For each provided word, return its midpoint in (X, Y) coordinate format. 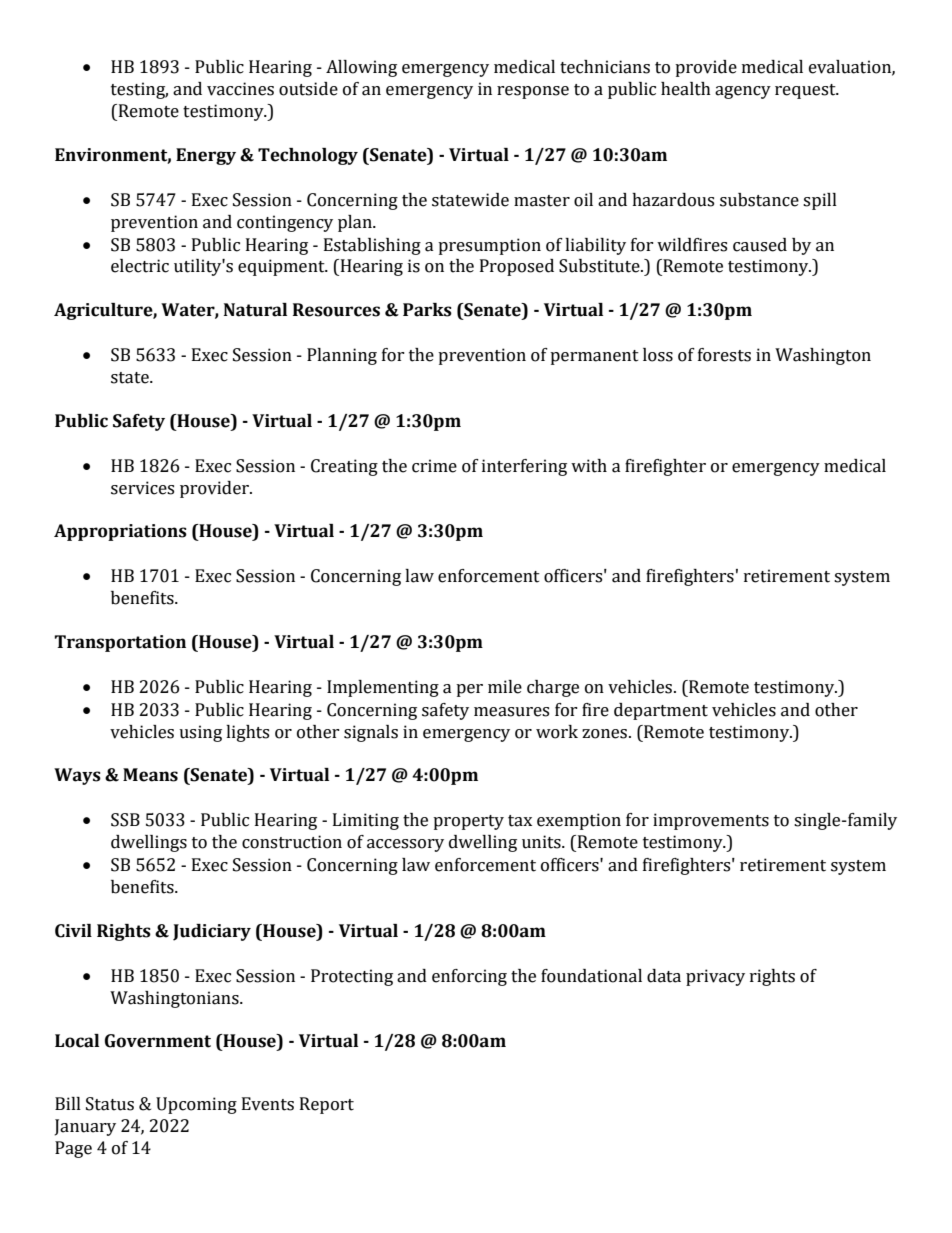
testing (139, 90)
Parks (427, 310)
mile (505, 687)
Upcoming (196, 1105)
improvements (711, 821)
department (661, 711)
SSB (125, 820)
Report (327, 1105)
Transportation (120, 643)
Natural (255, 310)
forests (724, 355)
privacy (715, 977)
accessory (405, 845)
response (533, 92)
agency (743, 92)
